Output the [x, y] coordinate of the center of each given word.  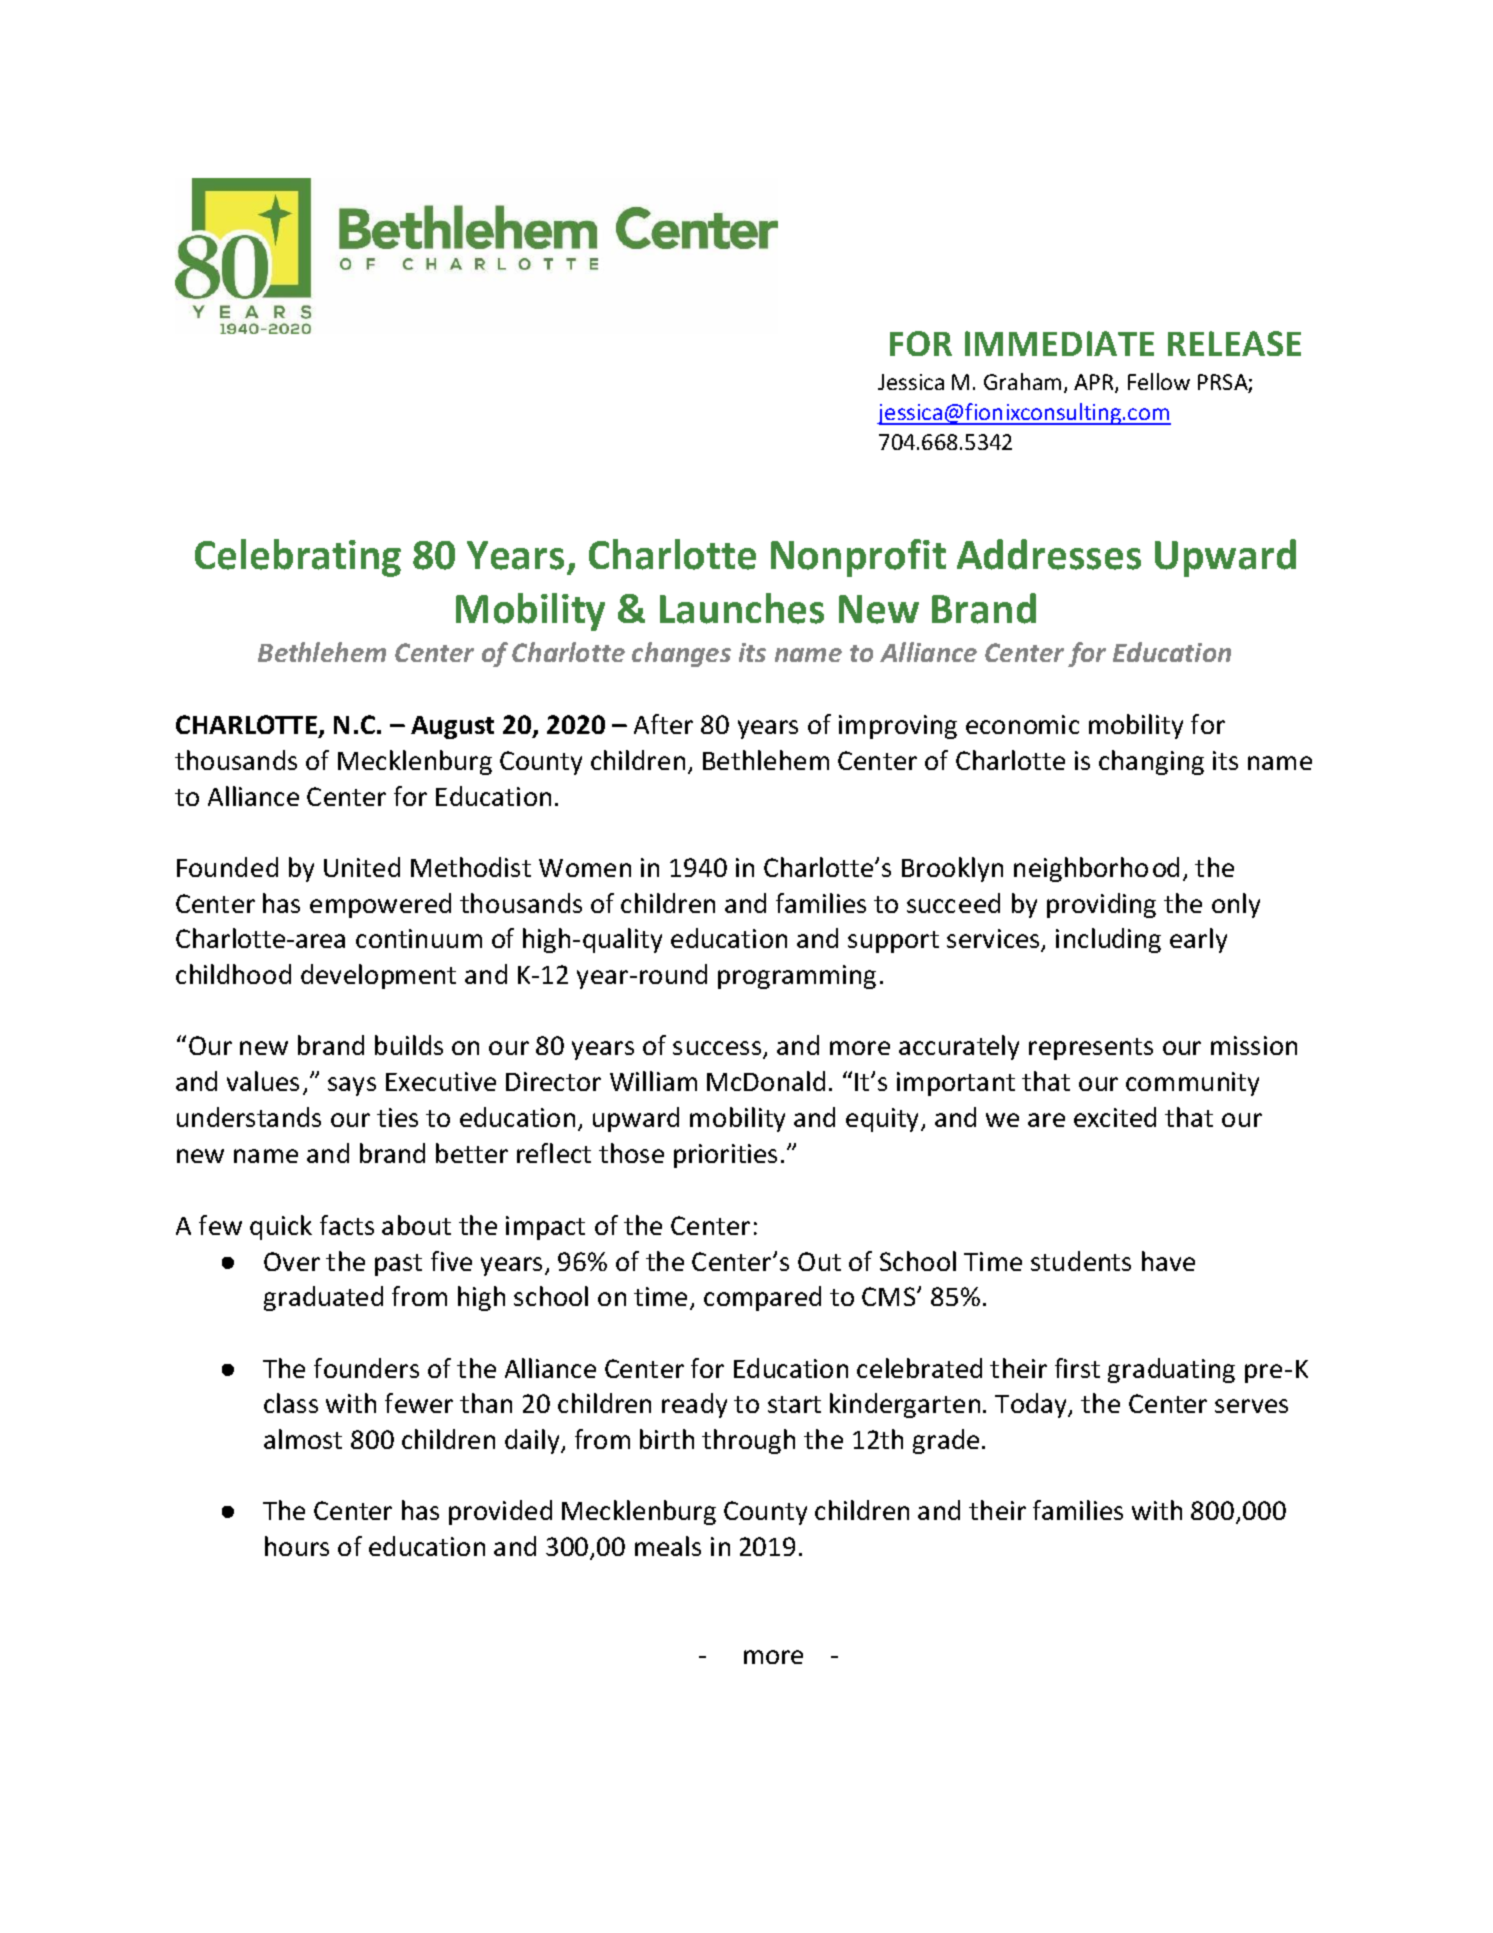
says [352, 1086]
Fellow [1159, 381]
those [631, 1153]
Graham [1022, 381]
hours [297, 1546]
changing [1151, 762]
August [452, 727]
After [663, 724]
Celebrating [298, 558]
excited [1115, 1117]
